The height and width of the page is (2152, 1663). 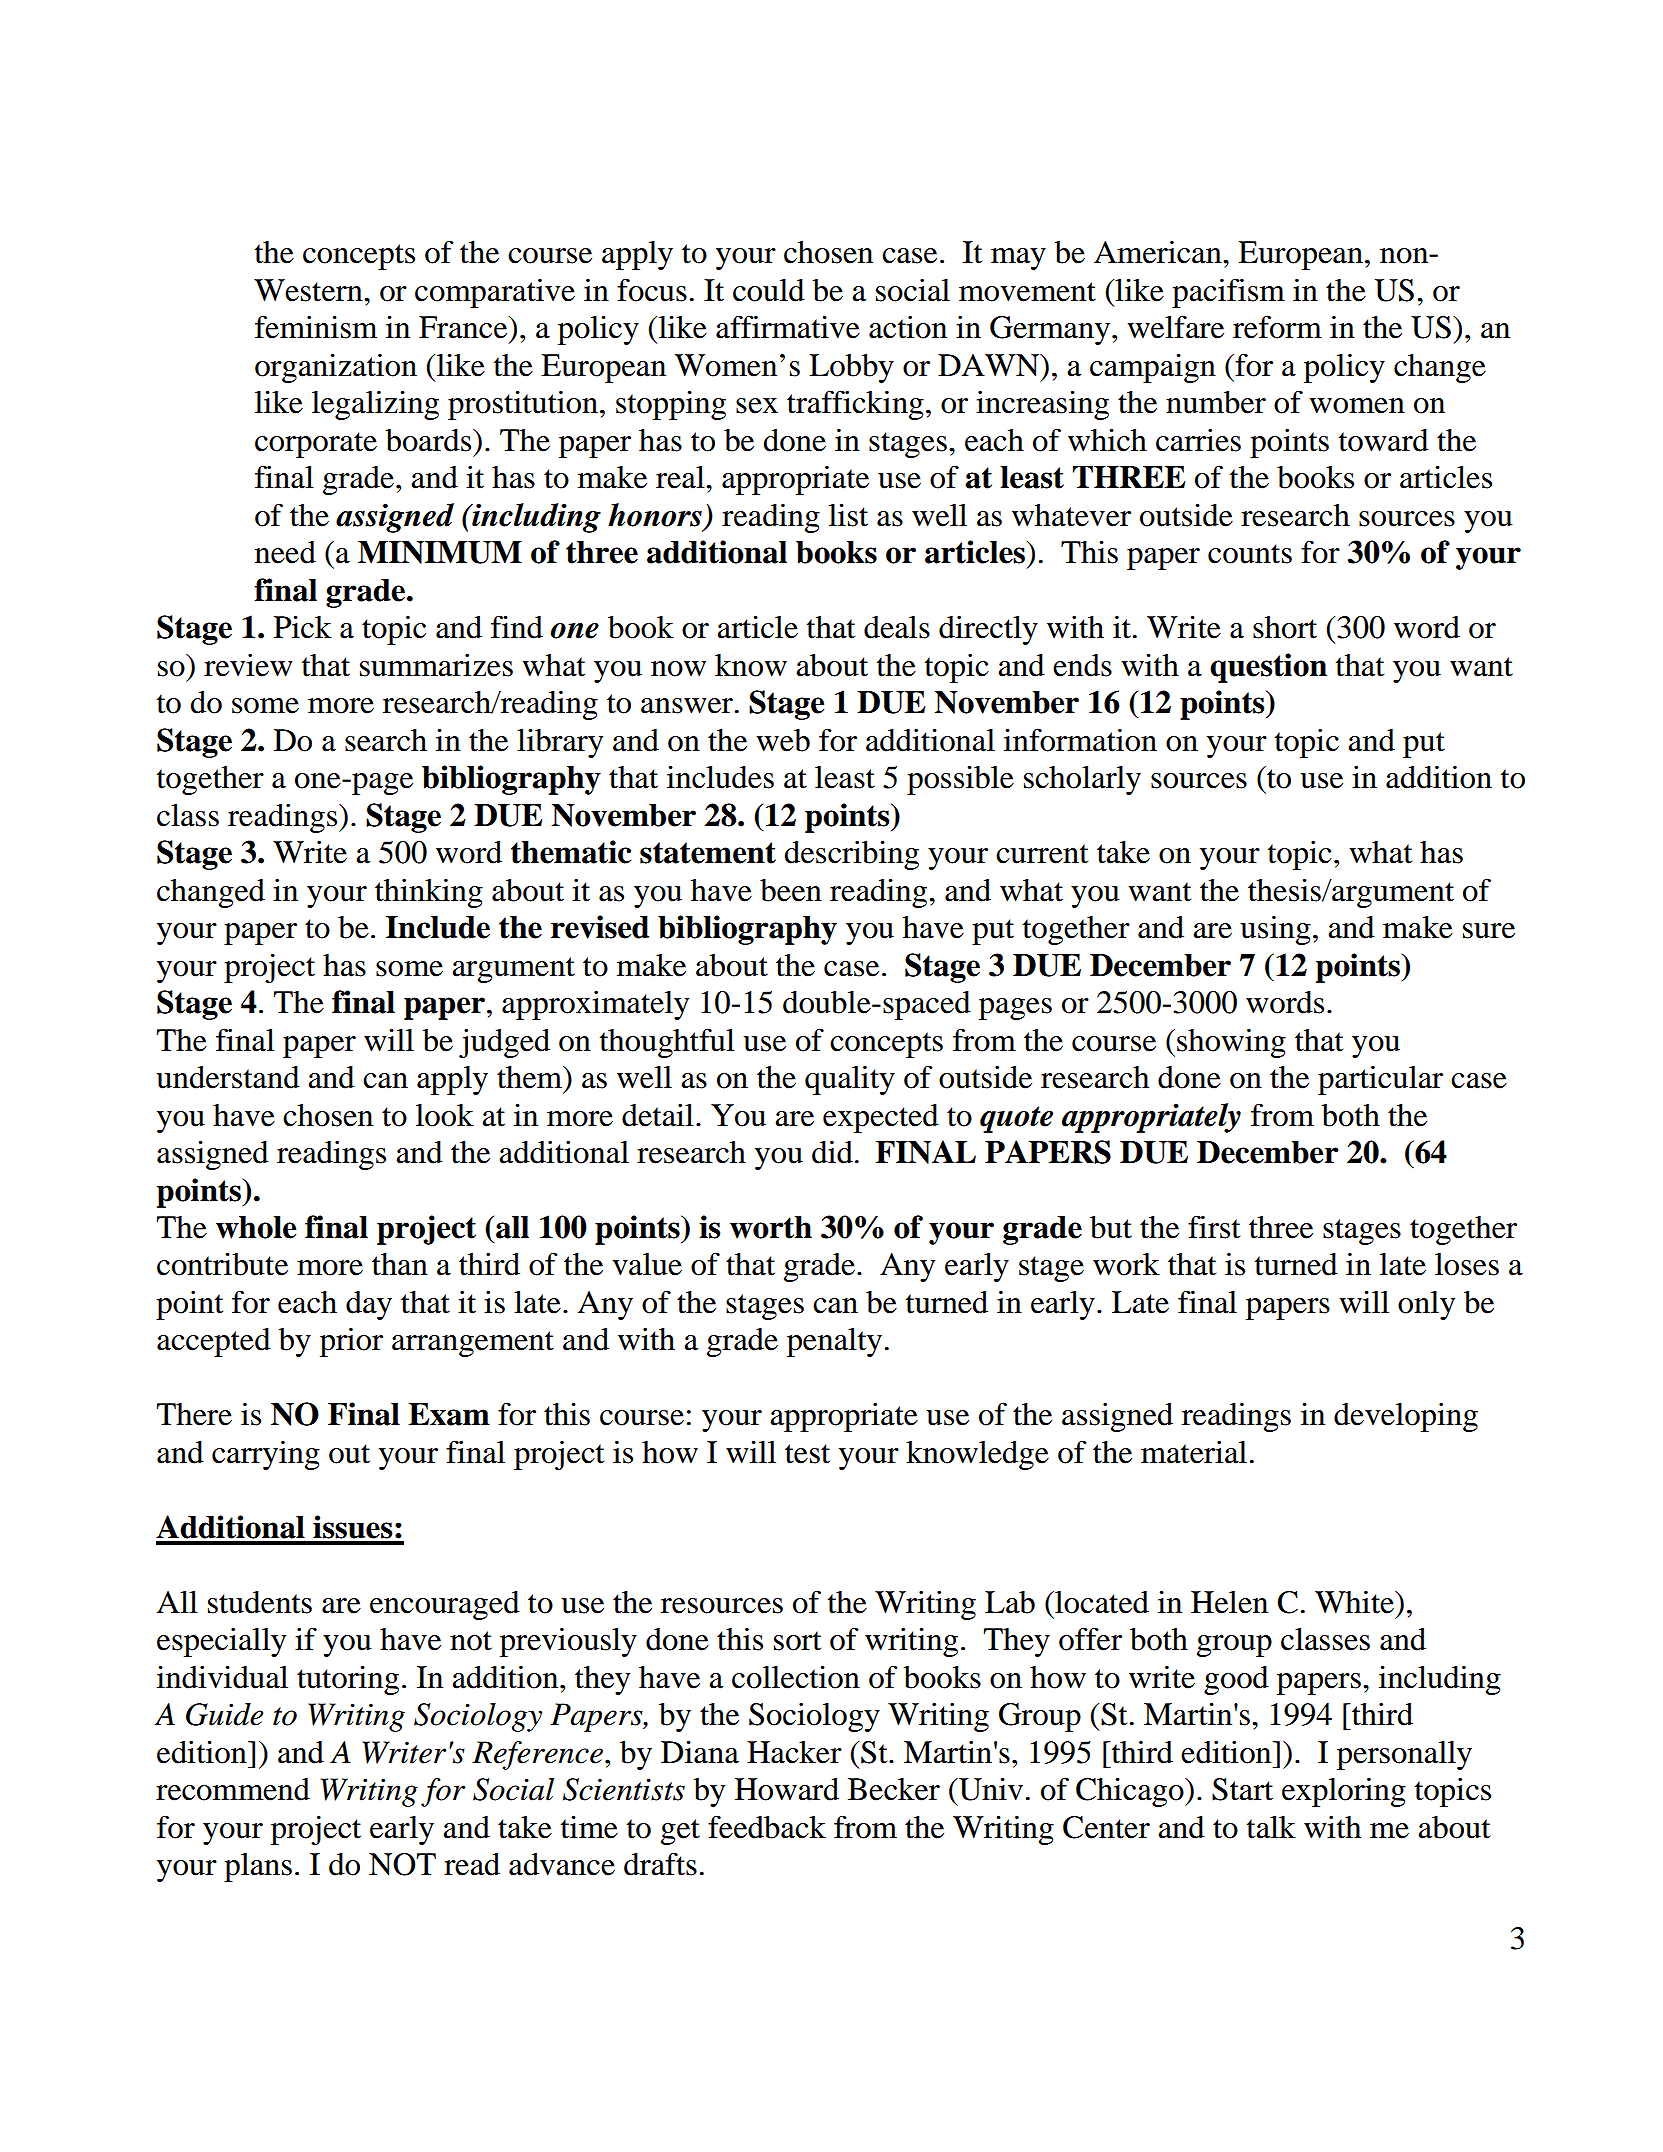 What do you see at coordinates (436, 665) in the page?
I see `summarizes` at bounding box center [436, 665].
